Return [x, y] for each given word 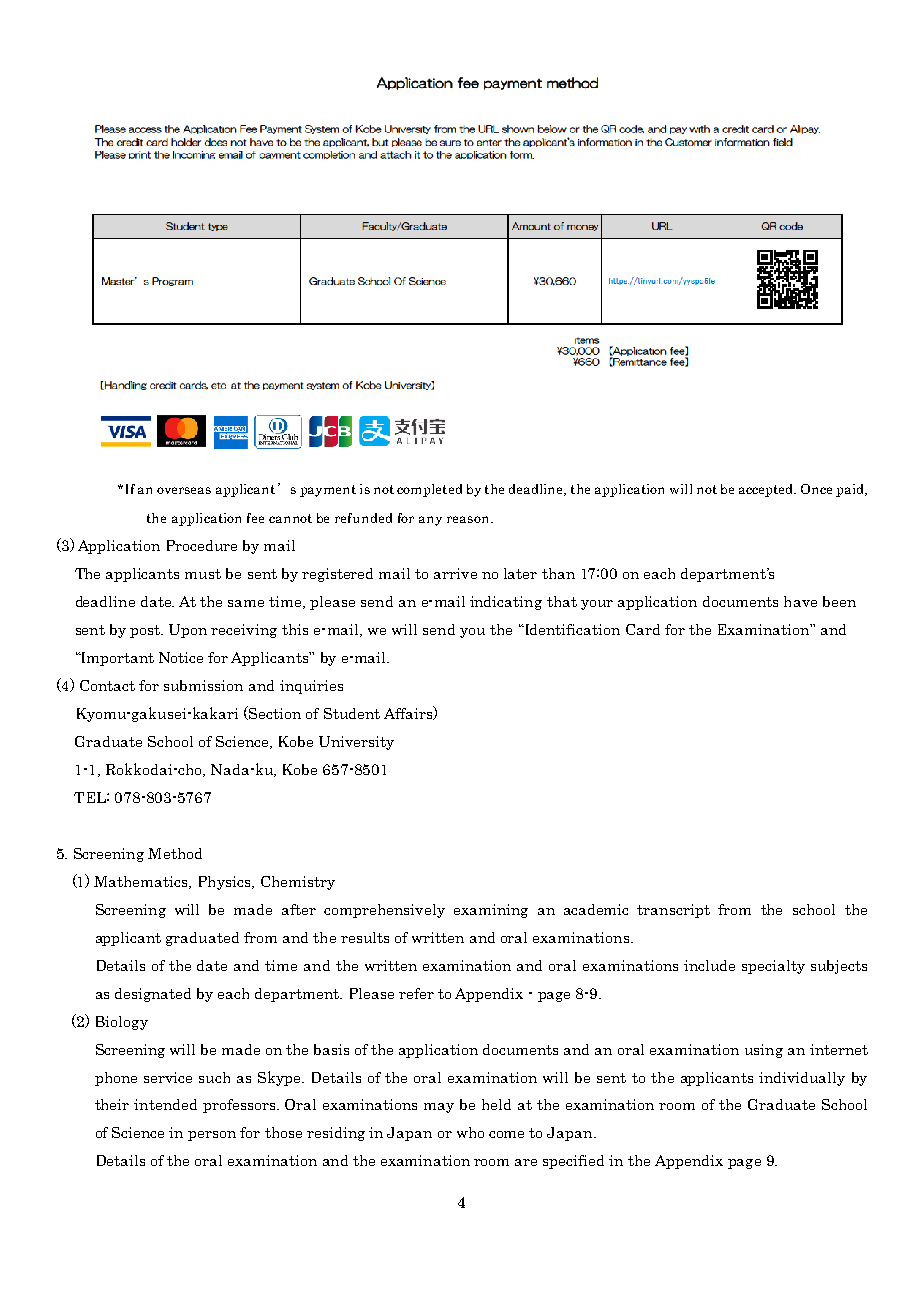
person [212, 1136]
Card [643, 629]
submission [203, 685]
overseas [184, 490]
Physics [226, 883]
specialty [773, 967]
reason [469, 519]
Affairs [409, 713]
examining [491, 911]
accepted [767, 490]
